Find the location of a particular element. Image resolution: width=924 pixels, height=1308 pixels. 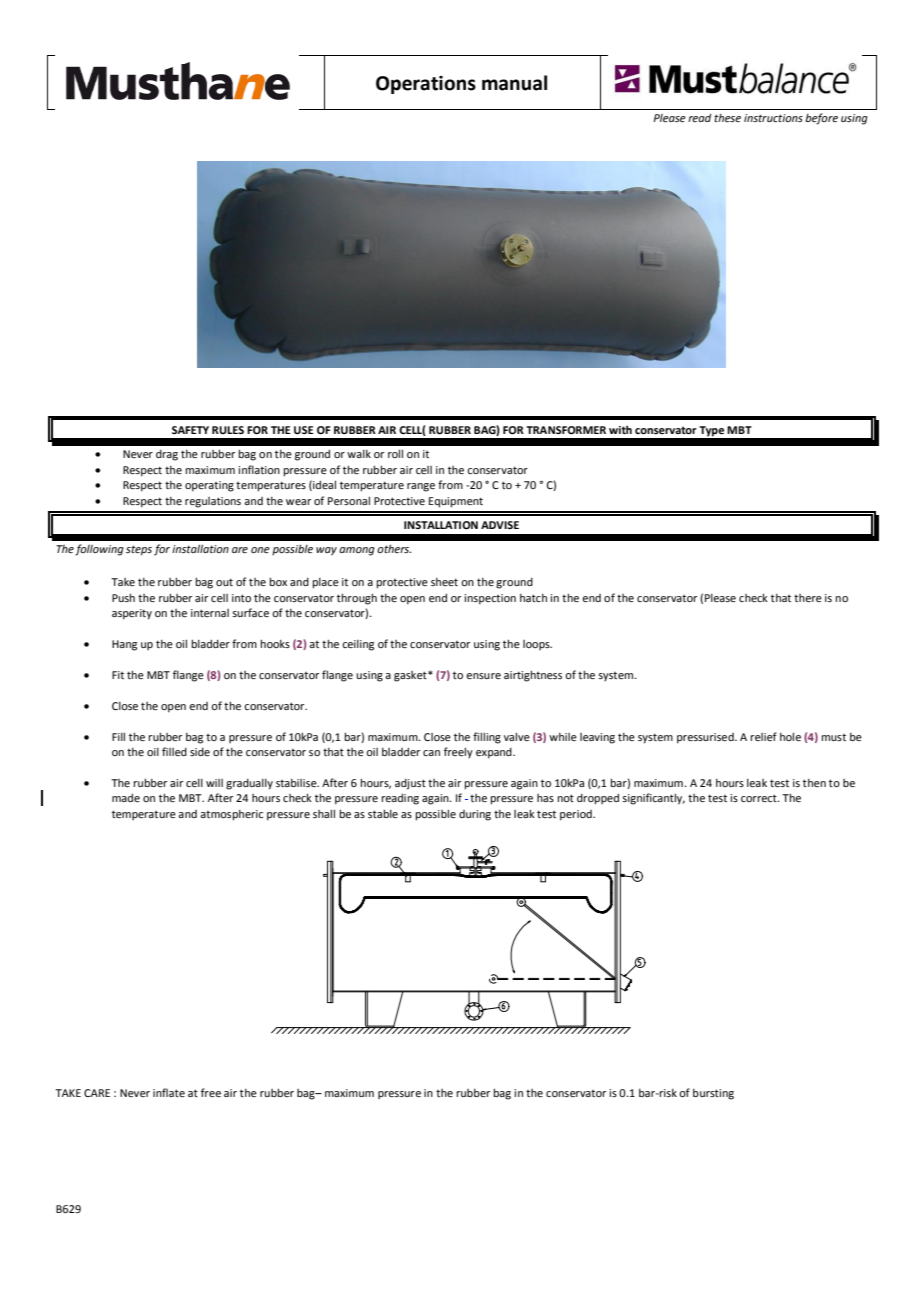

operating is located at coordinates (209, 486).
